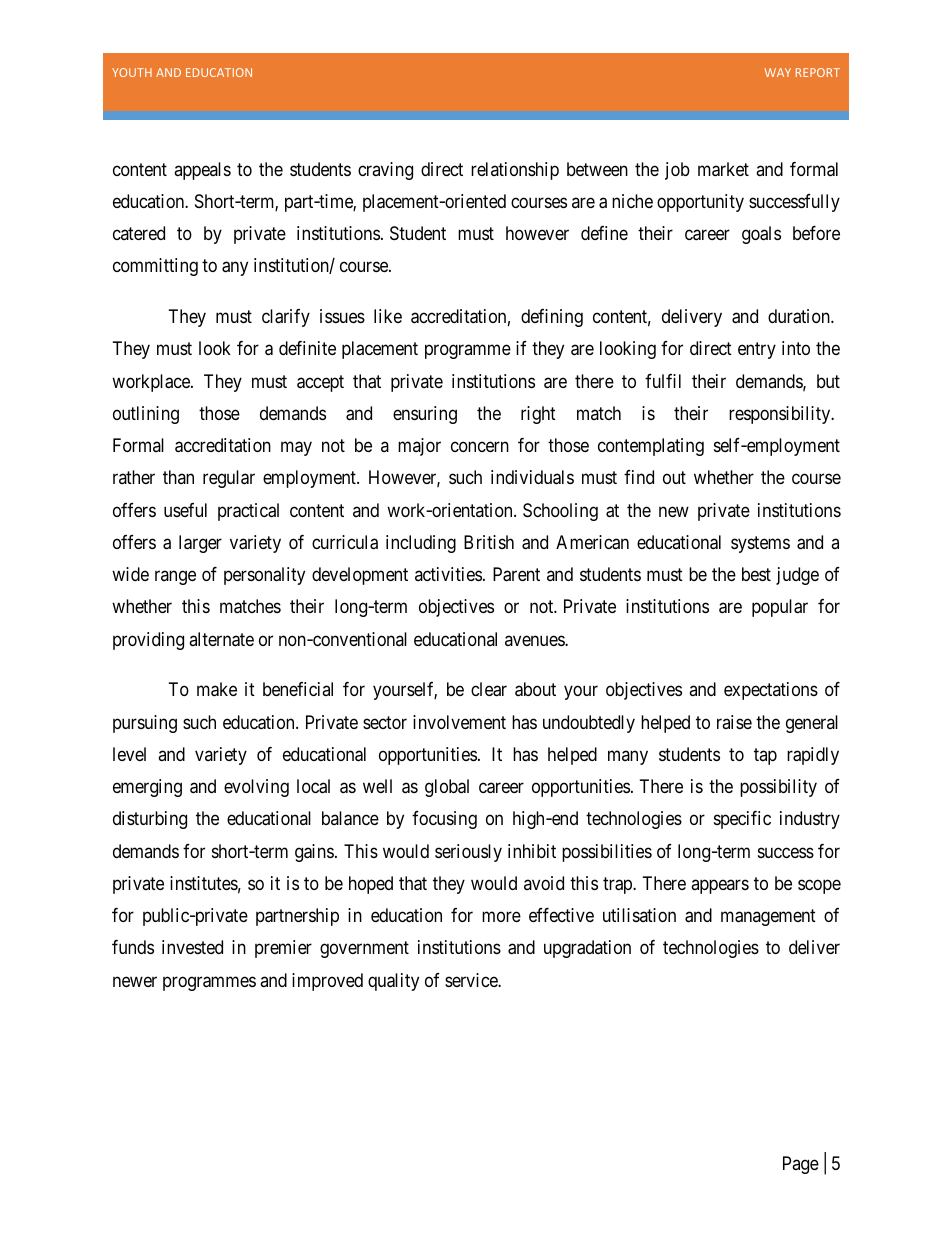  What do you see at coordinates (552, 318) in the document?
I see `defining` at bounding box center [552, 318].
